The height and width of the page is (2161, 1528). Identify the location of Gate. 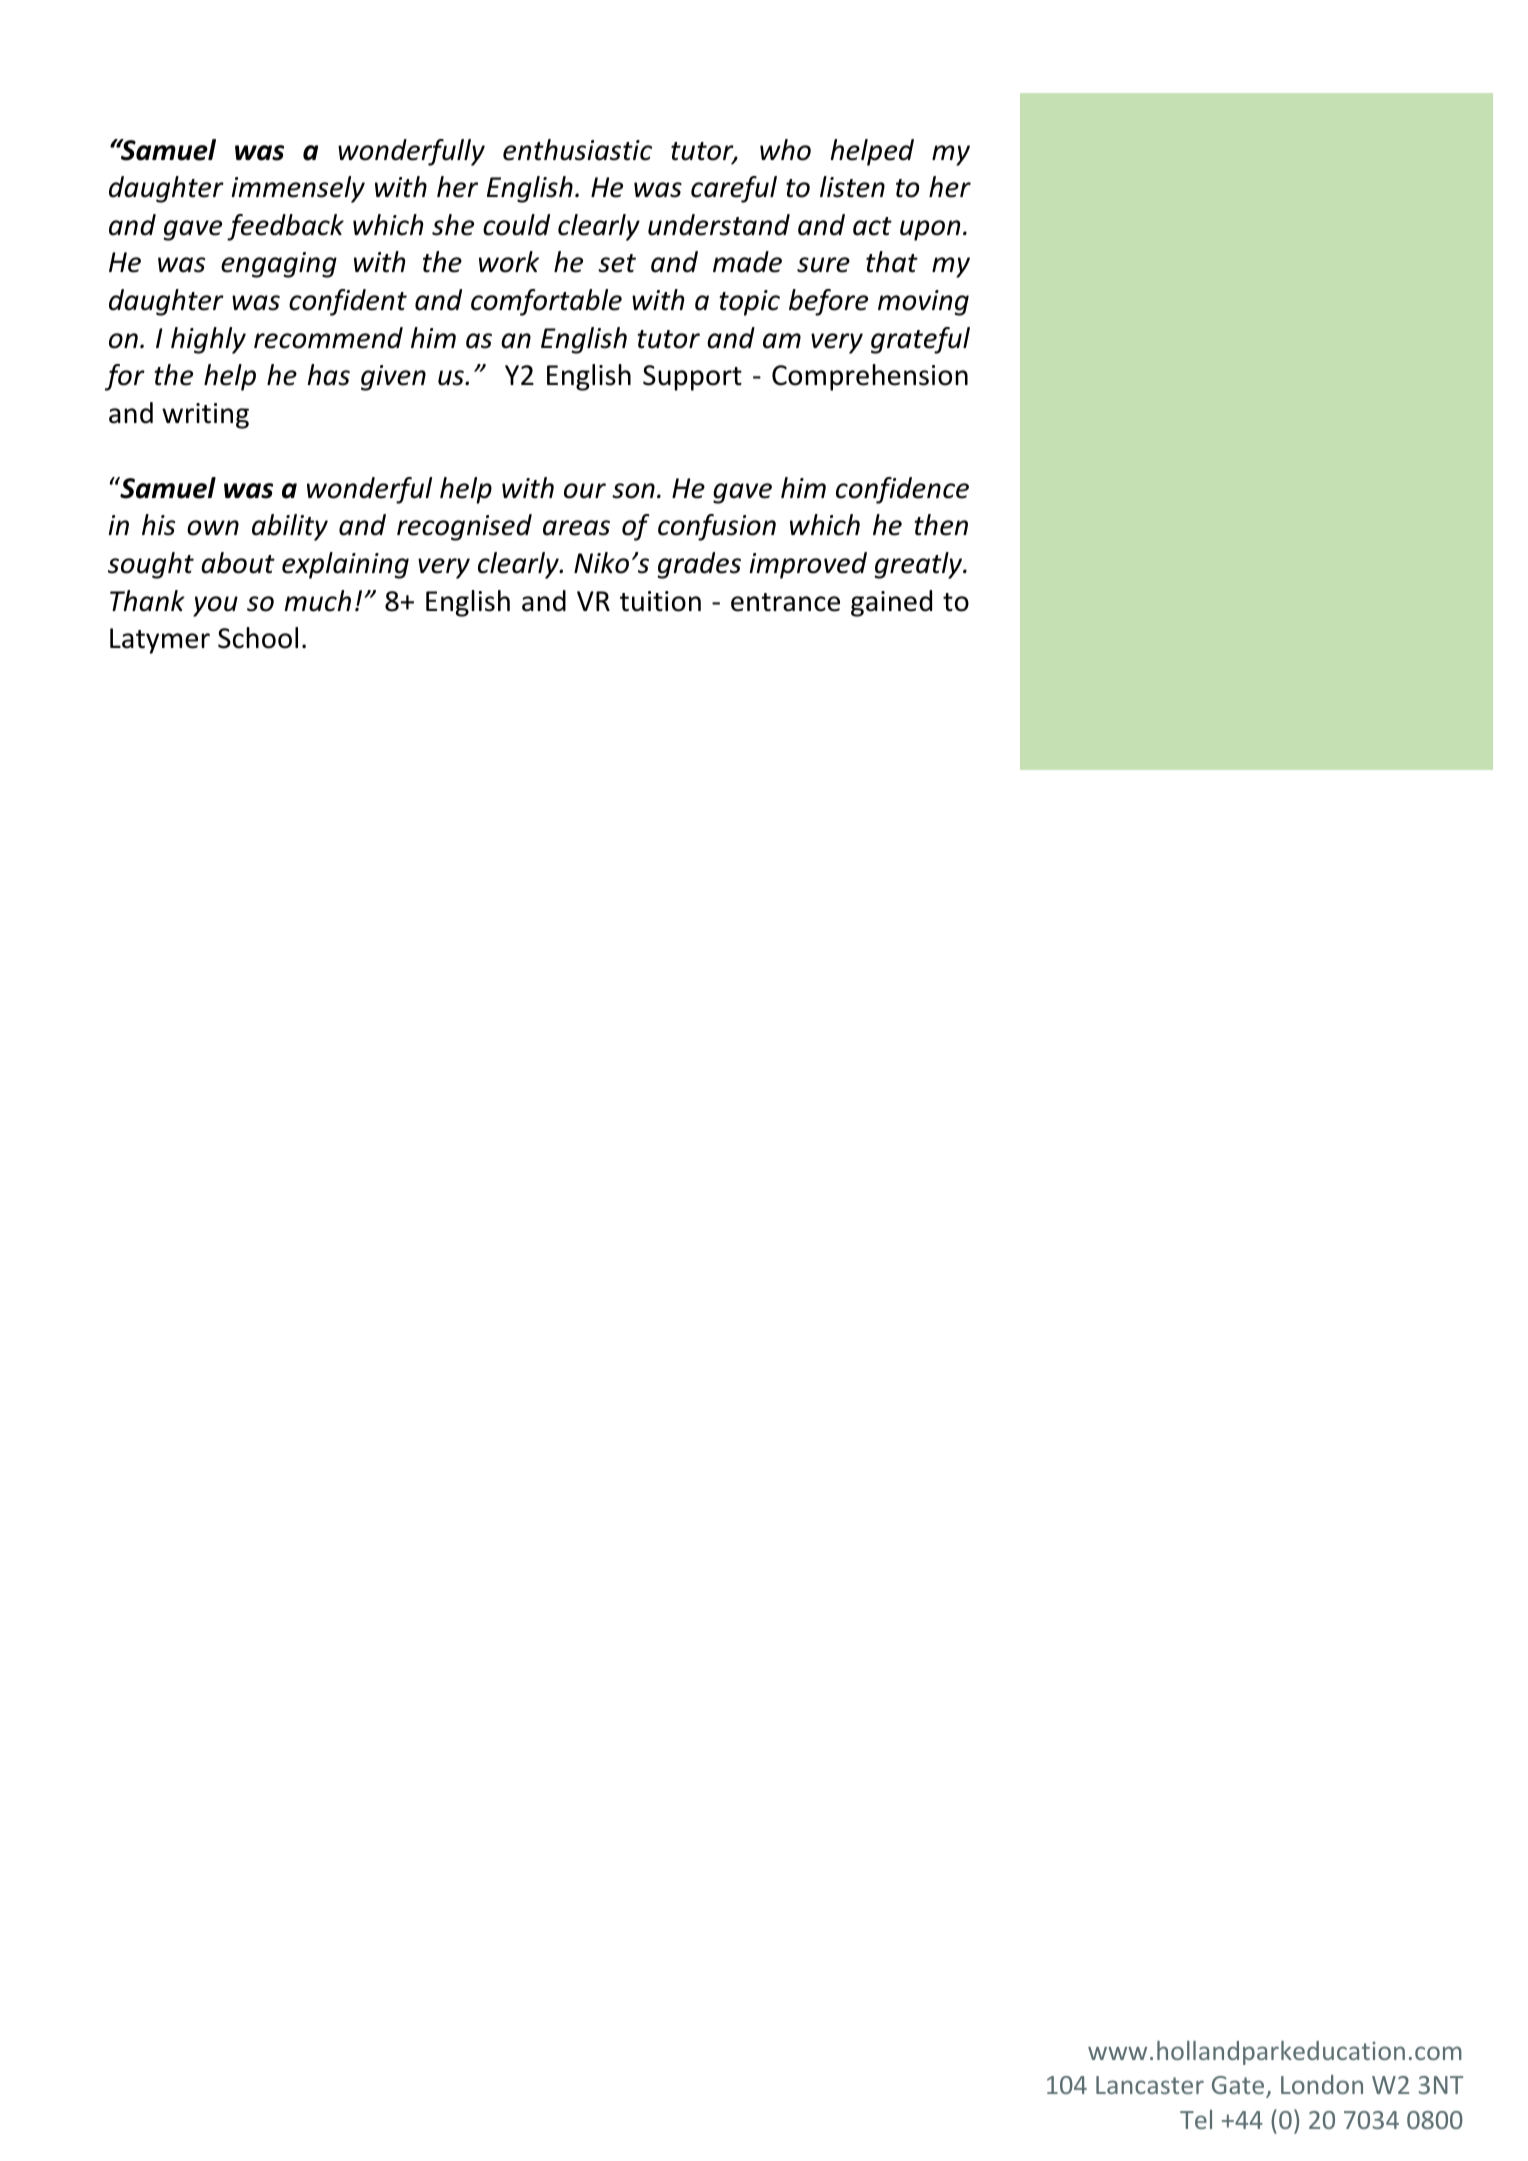
(1239, 2086).
